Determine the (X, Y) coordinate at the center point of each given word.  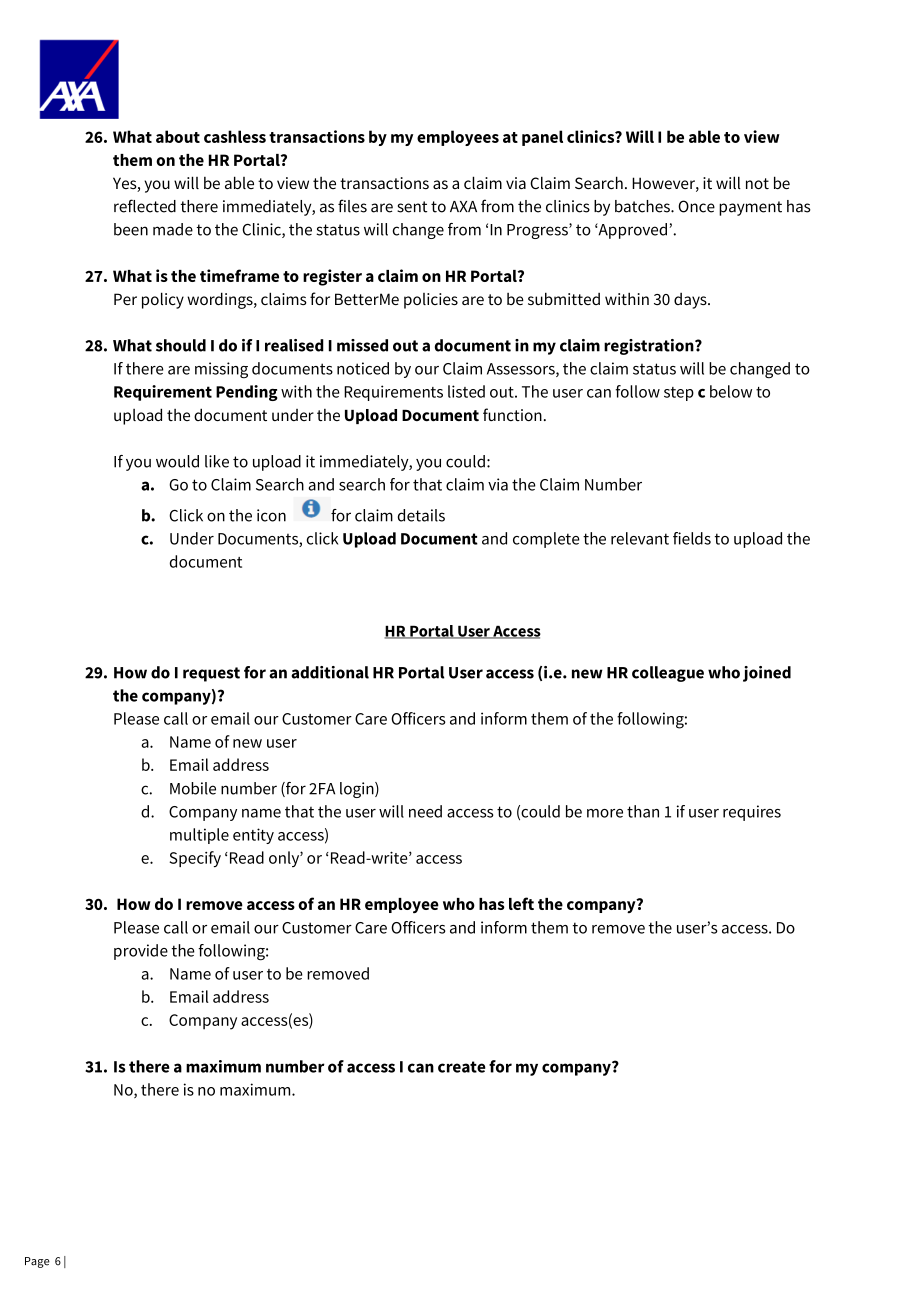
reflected (145, 206)
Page (37, 1262)
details (421, 515)
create (462, 1067)
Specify (195, 859)
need (425, 811)
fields (692, 538)
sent (412, 207)
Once (696, 206)
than (643, 811)
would (177, 461)
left (521, 903)
